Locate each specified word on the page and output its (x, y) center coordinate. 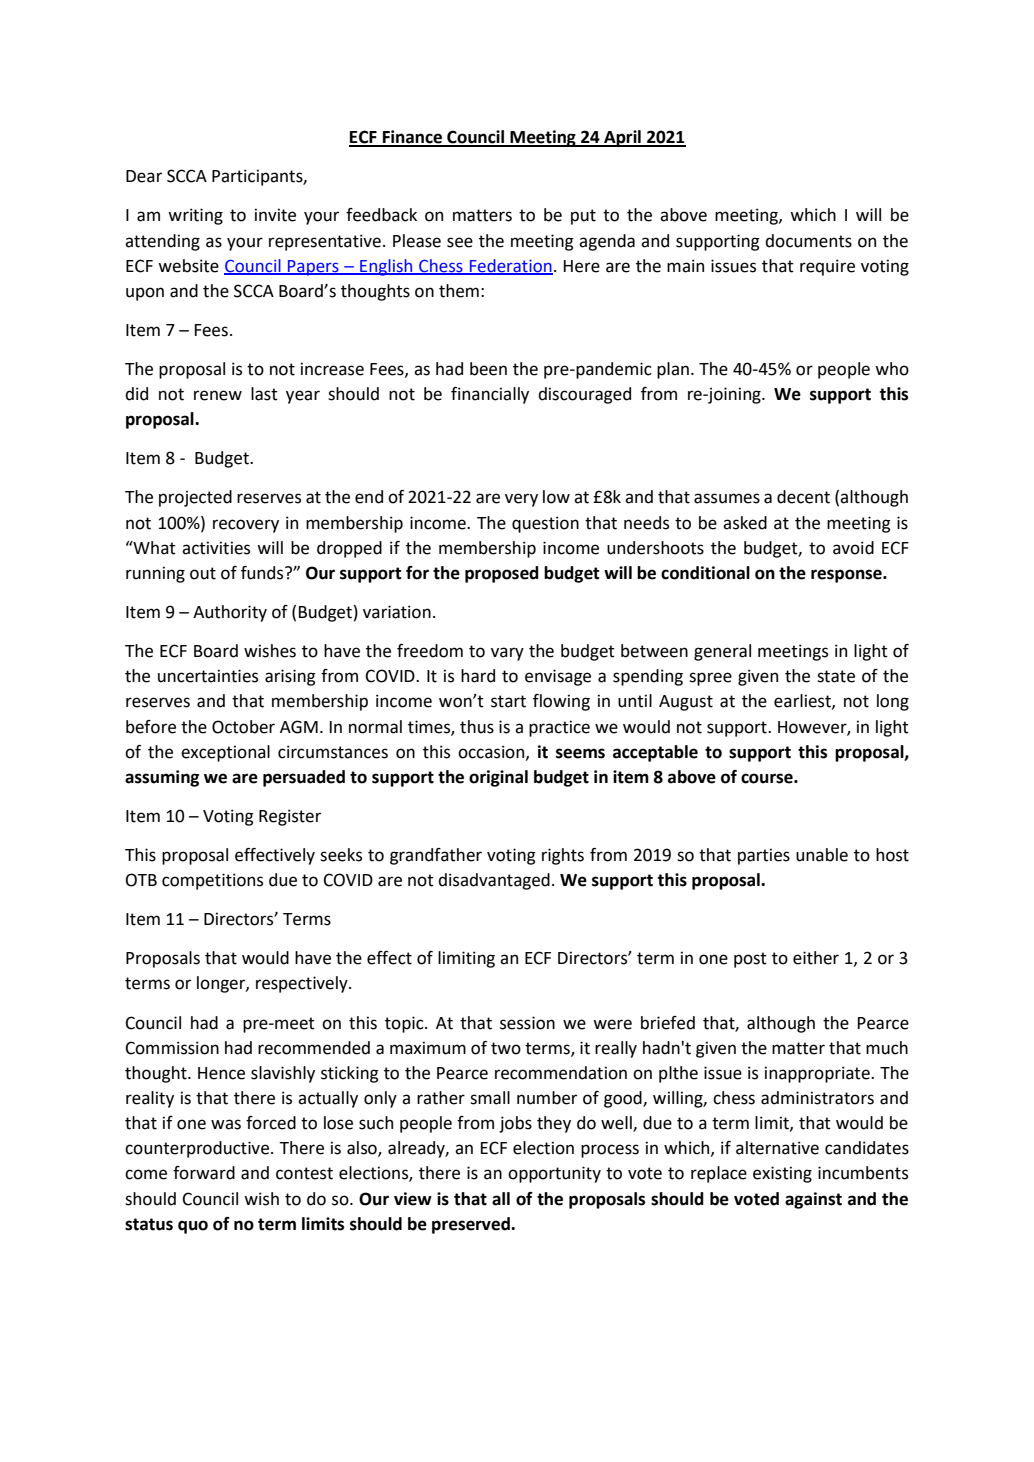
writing (195, 216)
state (836, 676)
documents (808, 241)
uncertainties (208, 676)
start (508, 701)
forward (204, 1173)
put (583, 217)
